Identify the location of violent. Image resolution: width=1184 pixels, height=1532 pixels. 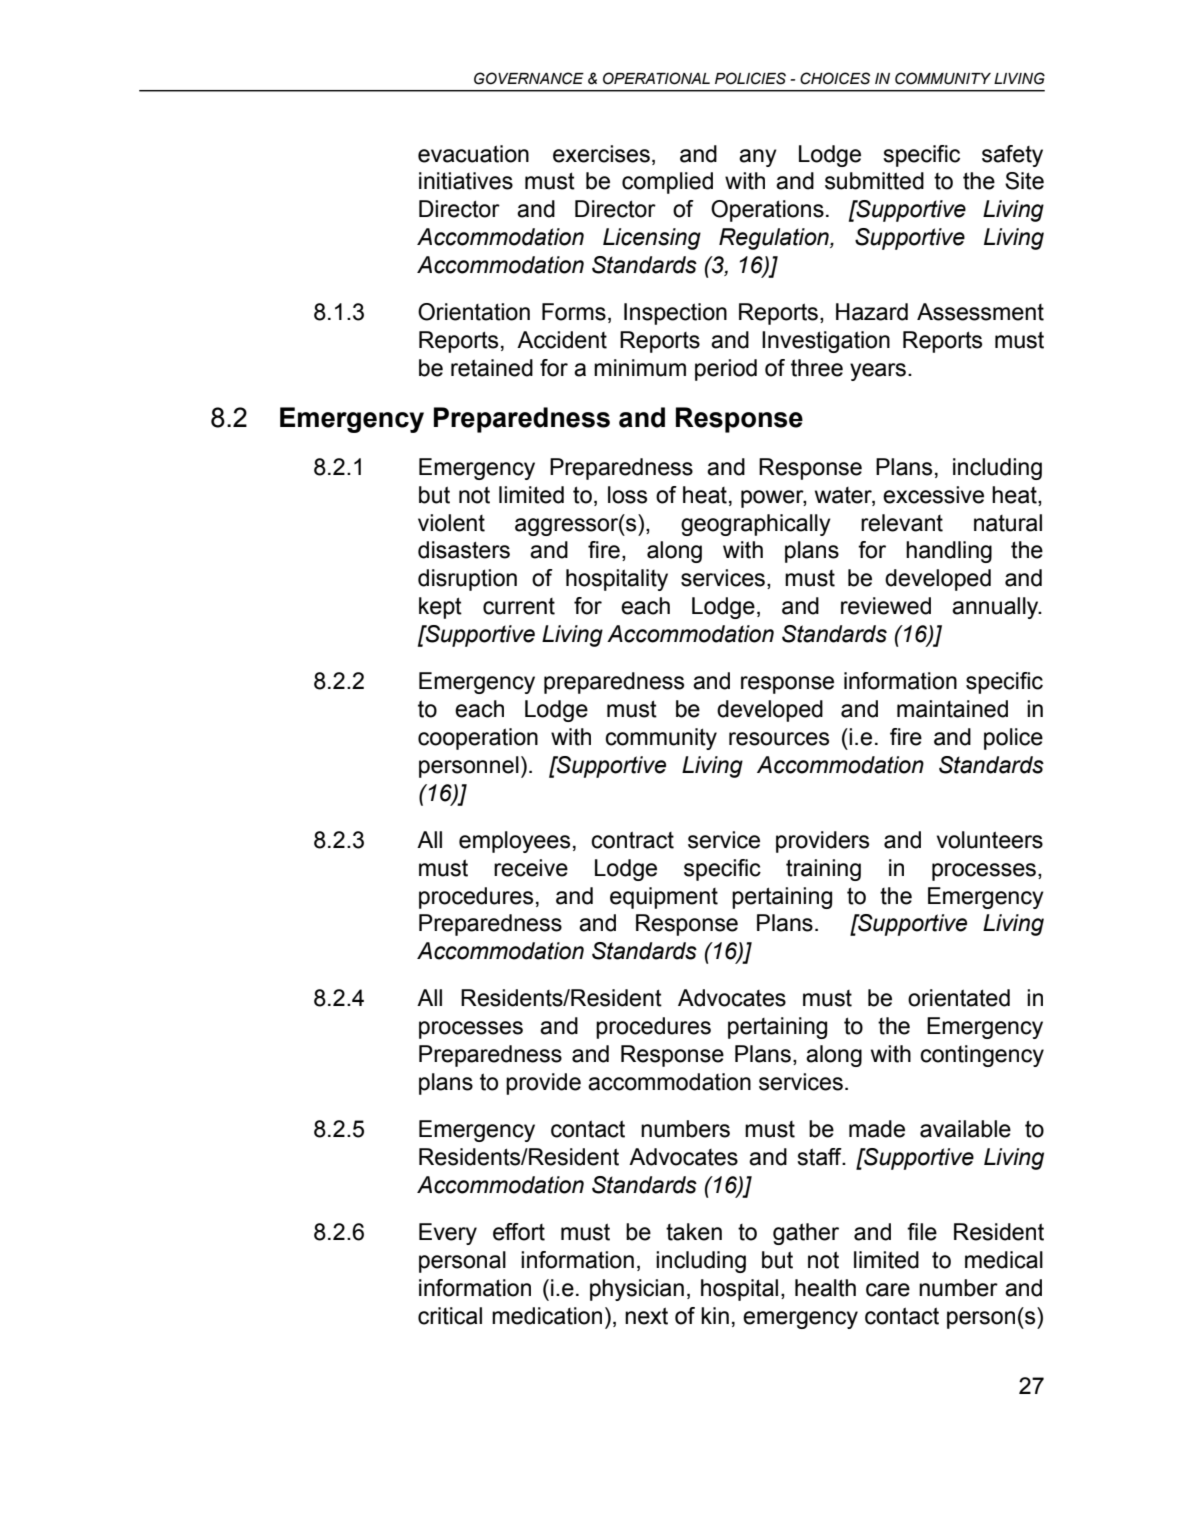
(451, 523).
